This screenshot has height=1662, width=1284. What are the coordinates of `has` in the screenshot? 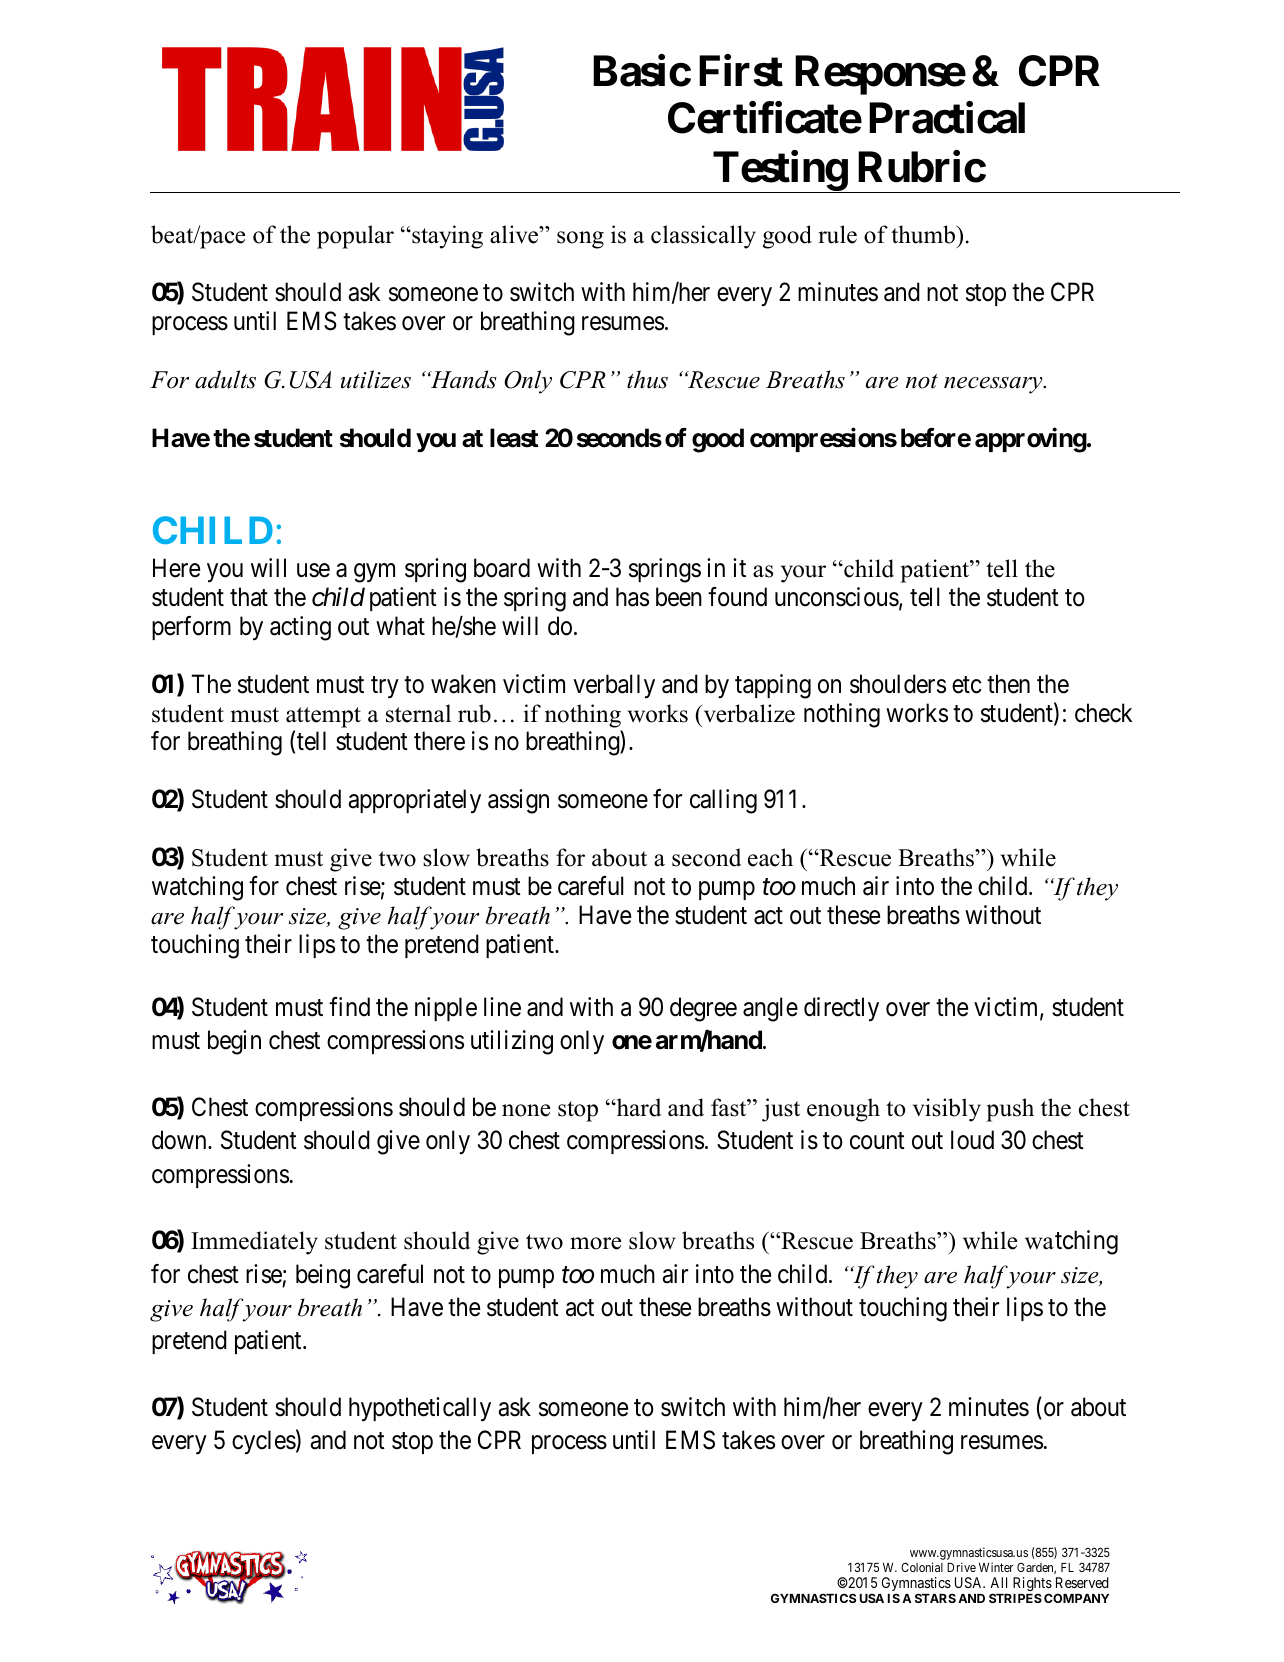 It's located at (632, 597).
